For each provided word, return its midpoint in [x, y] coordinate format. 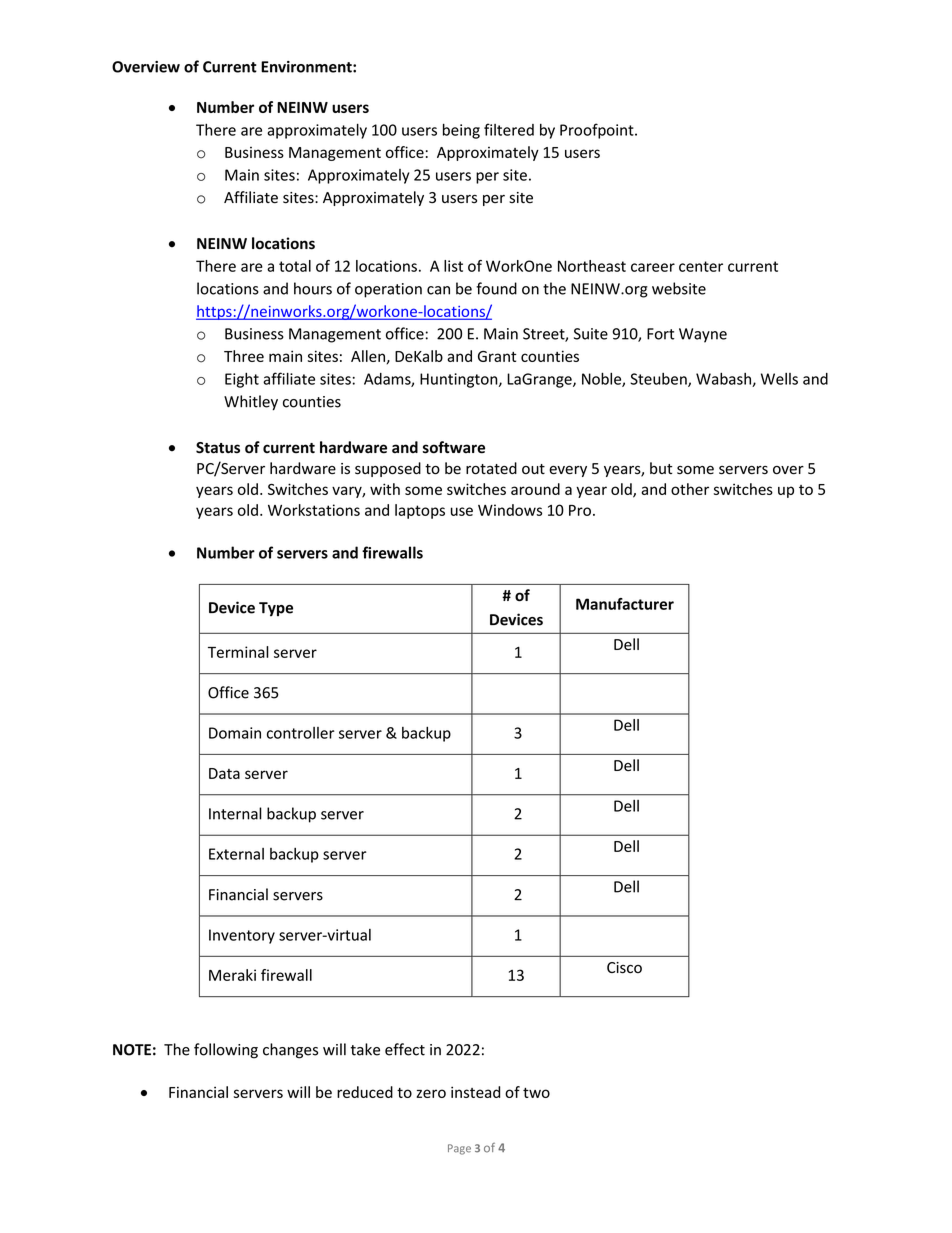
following [226, 1051]
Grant [497, 356]
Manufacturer [625, 604]
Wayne [703, 335]
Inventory [242, 936]
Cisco [624, 968]
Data [224, 773]
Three [244, 356]
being [461, 131]
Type [276, 609]
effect [405, 1049]
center [701, 266]
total [295, 266]
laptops [420, 511]
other [690, 489]
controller [301, 733]
